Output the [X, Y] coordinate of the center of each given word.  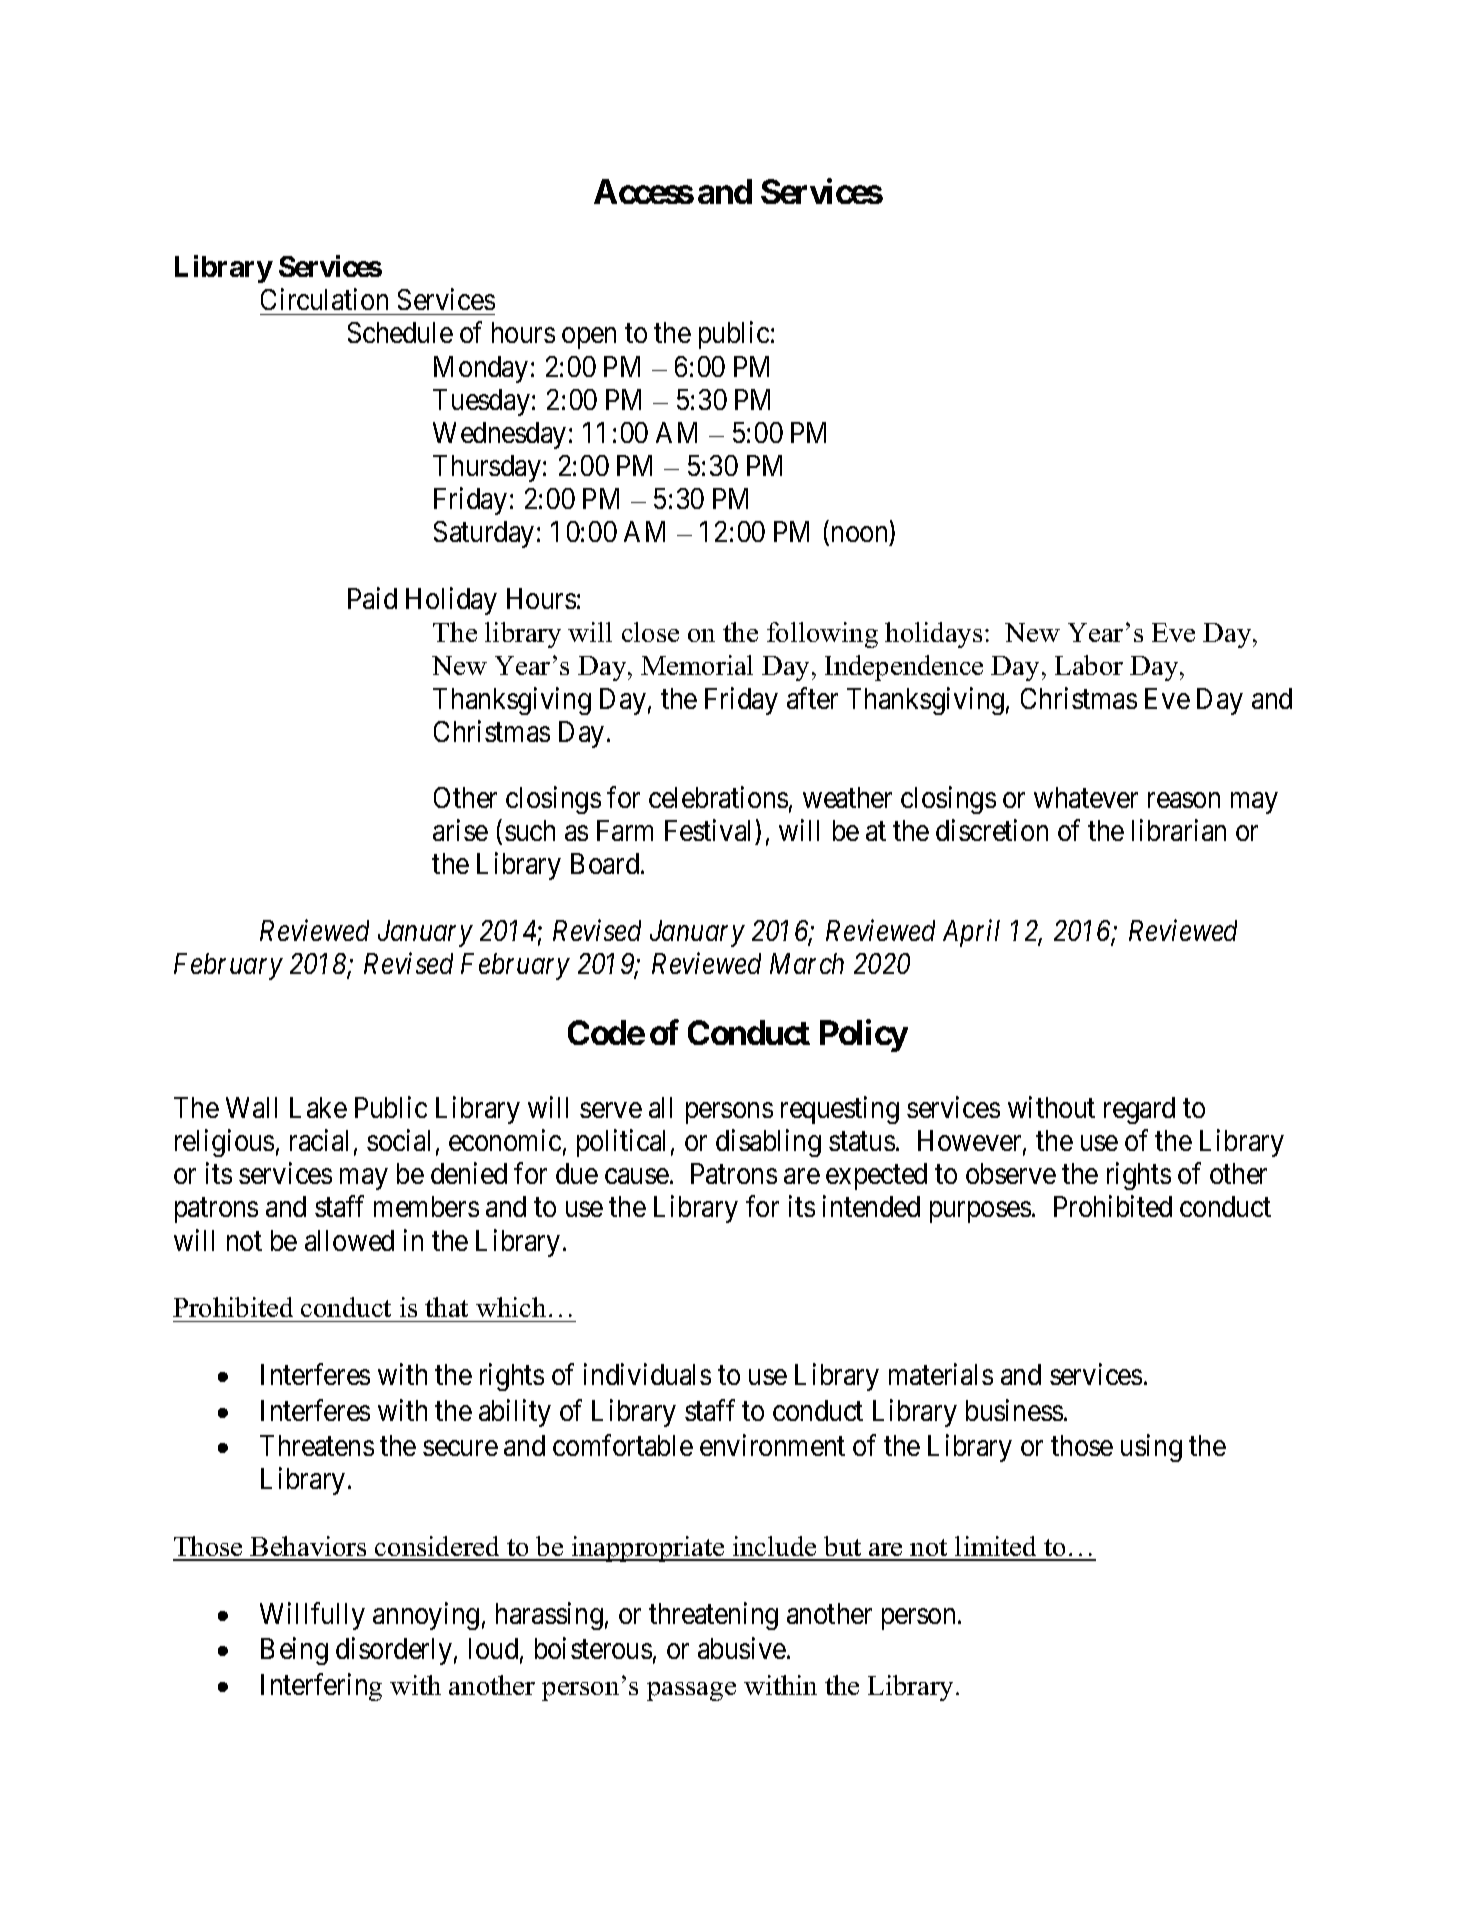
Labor [1089, 665]
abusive [742, 1648]
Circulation [324, 299]
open [589, 338]
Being [294, 1651]
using [1151, 1448]
